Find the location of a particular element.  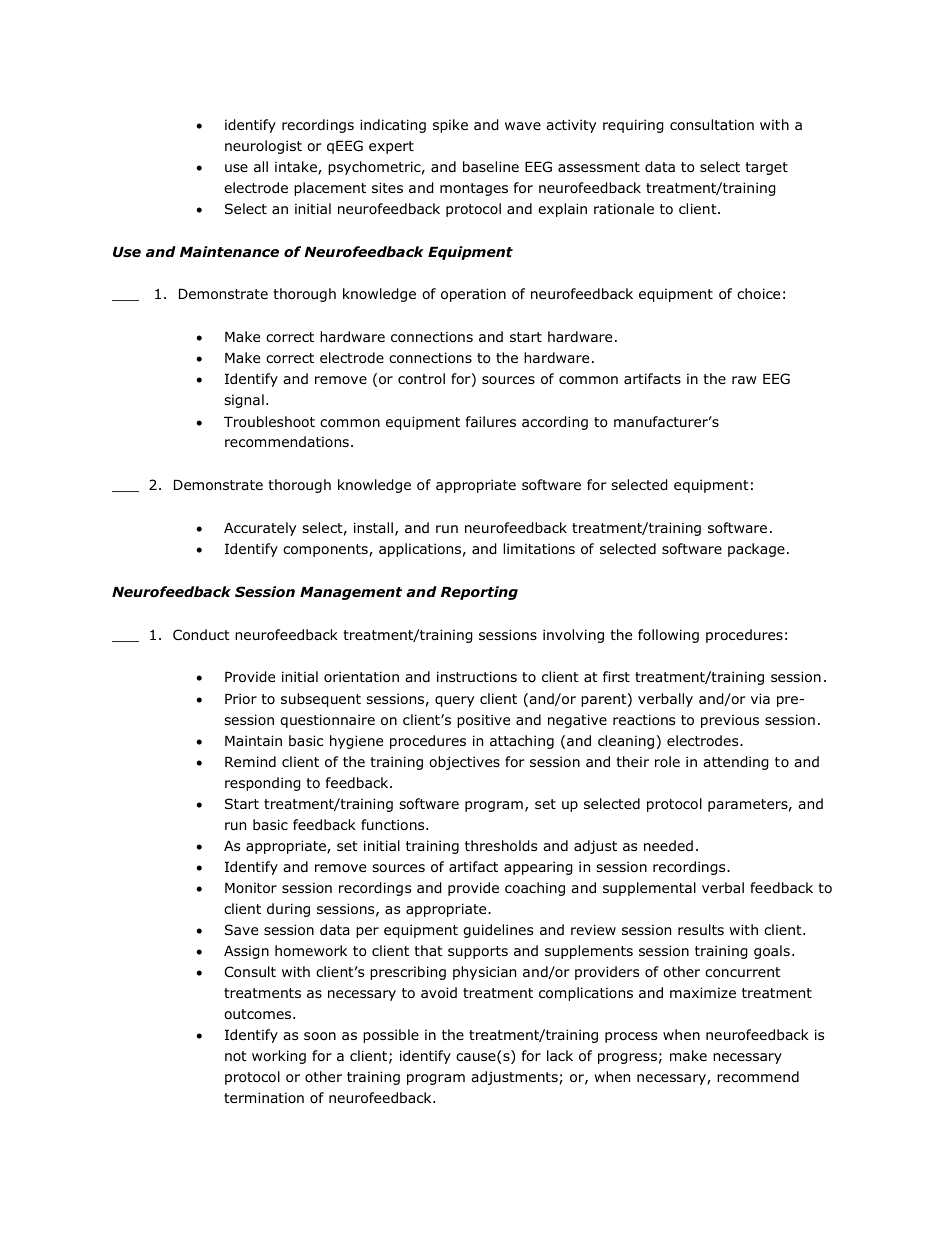

target is located at coordinates (766, 168).
